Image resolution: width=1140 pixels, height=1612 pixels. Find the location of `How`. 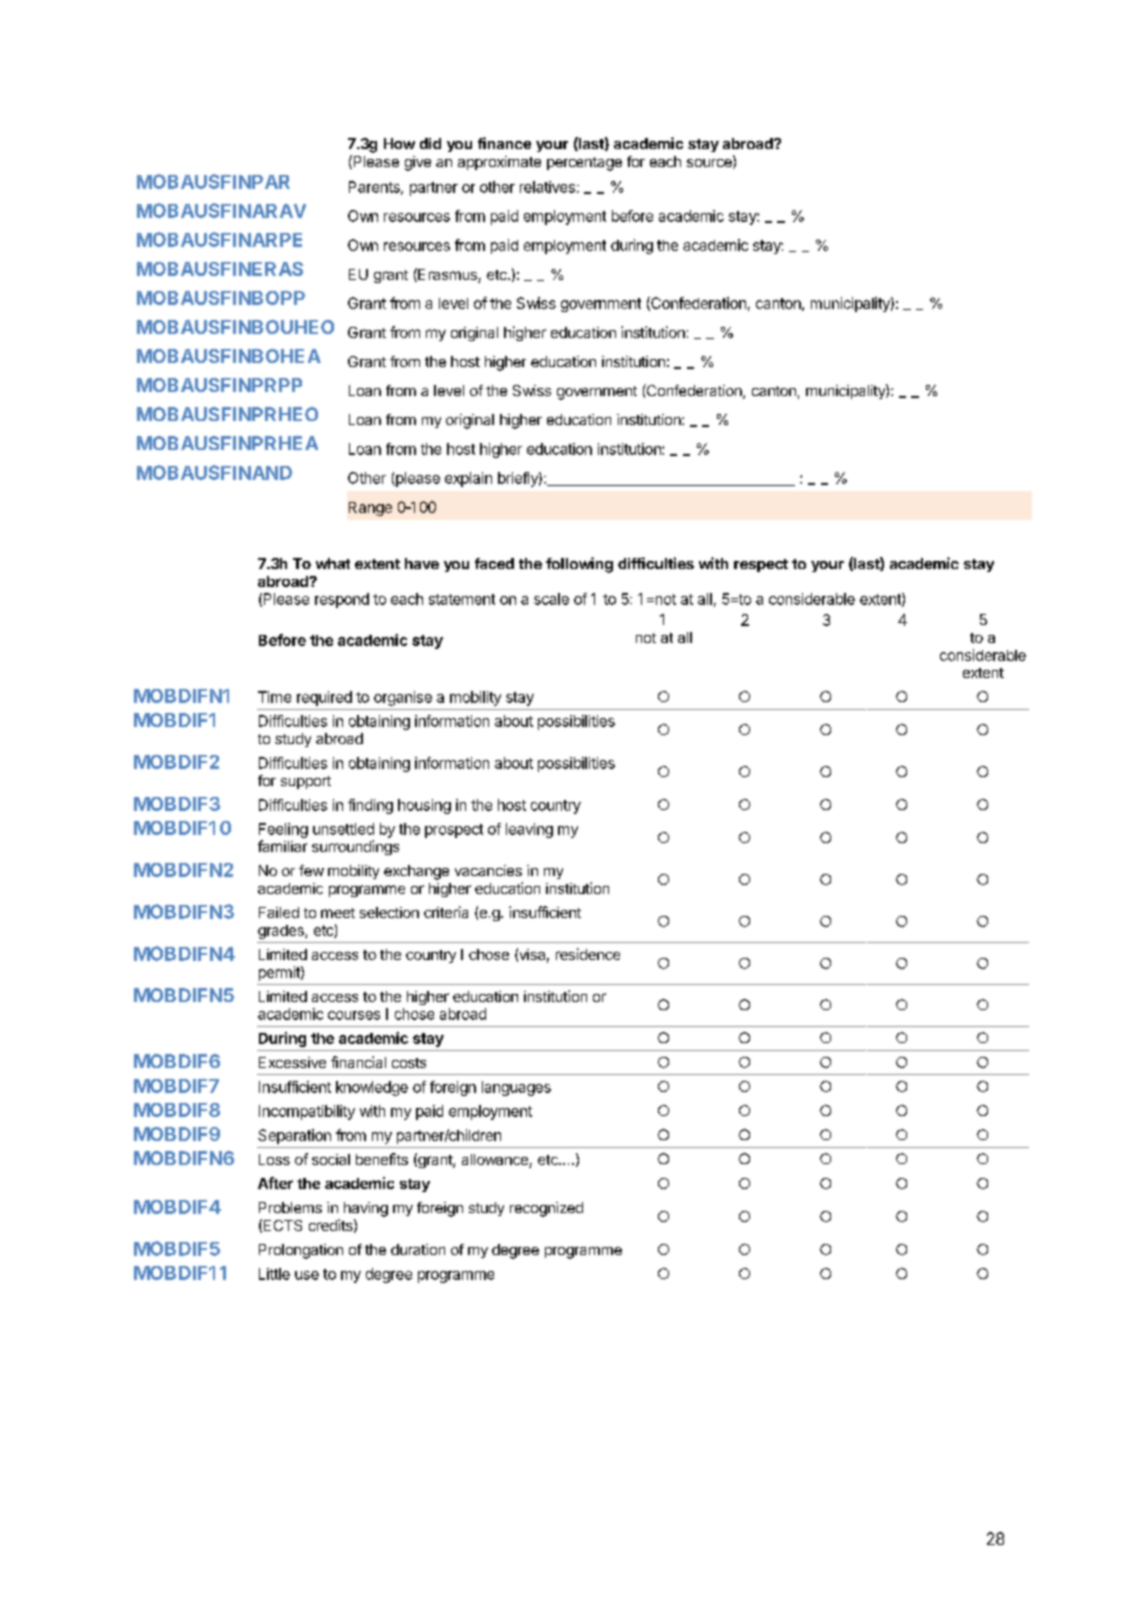

How is located at coordinates (399, 143).
